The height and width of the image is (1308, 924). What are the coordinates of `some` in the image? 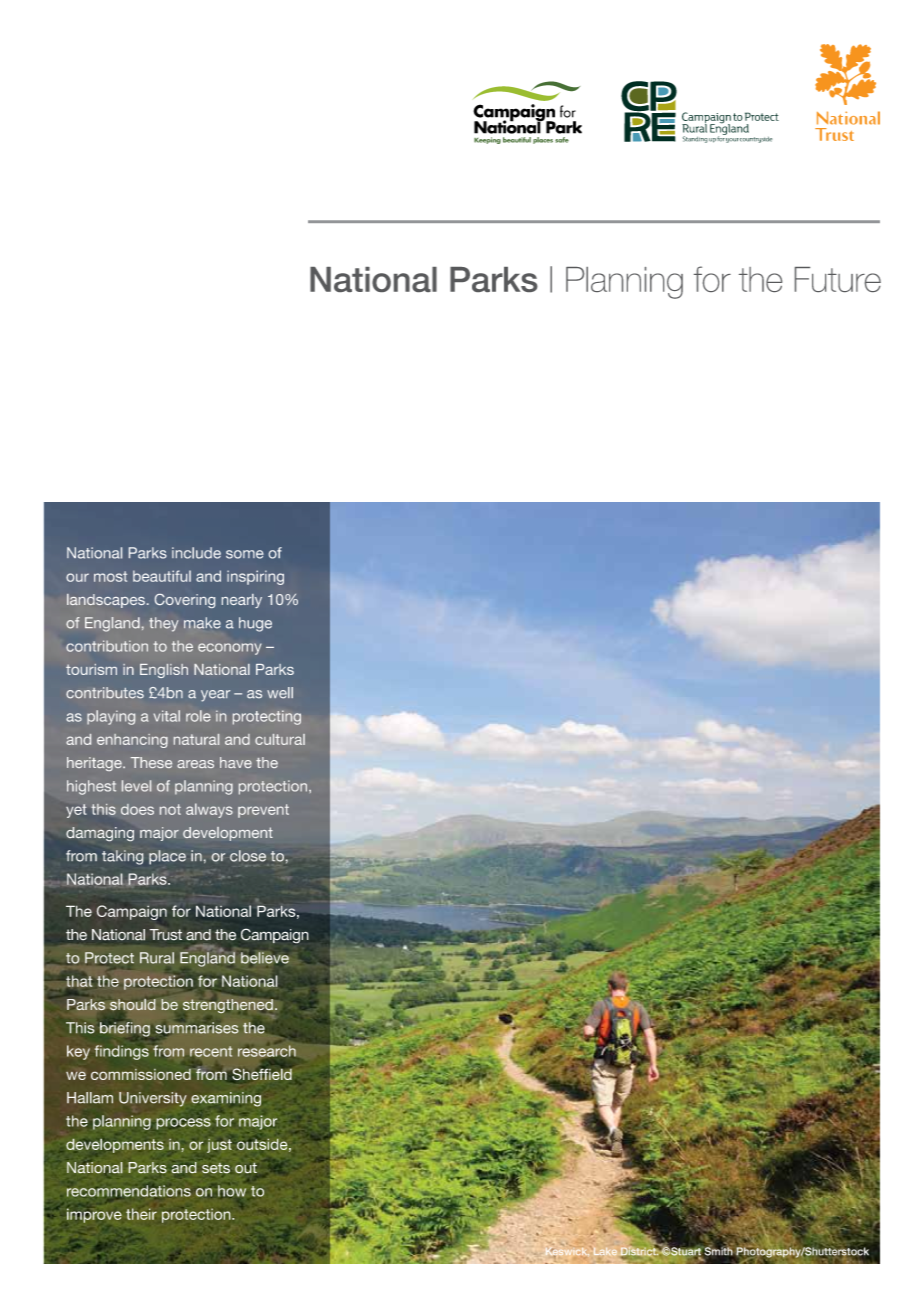 It's located at (245, 554).
